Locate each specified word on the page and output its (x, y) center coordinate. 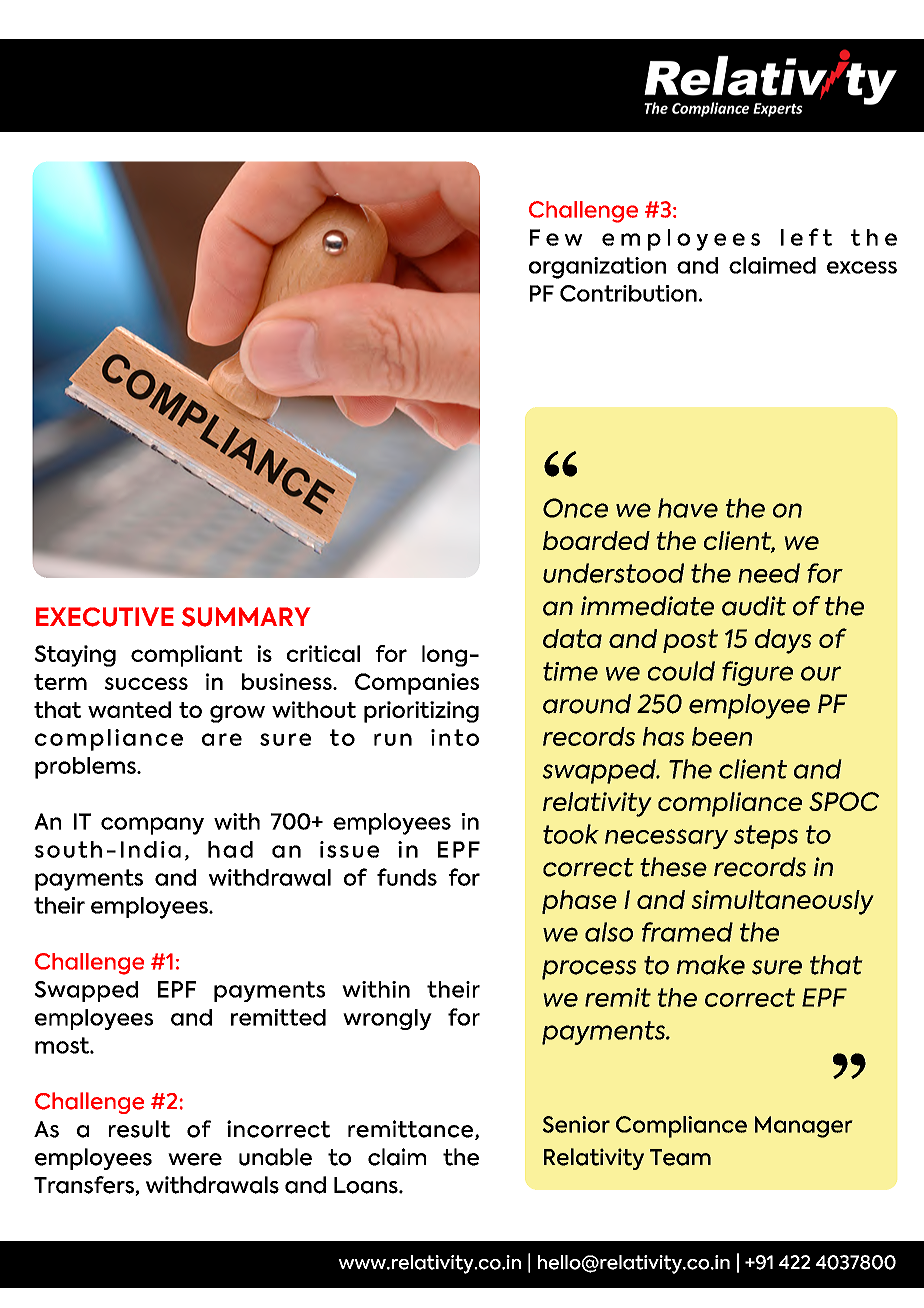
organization (597, 268)
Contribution (628, 293)
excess (862, 267)
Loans (367, 1185)
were (195, 1159)
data (572, 638)
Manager (804, 1127)
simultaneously (782, 902)
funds (407, 877)
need (769, 573)
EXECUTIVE (105, 617)
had (230, 849)
